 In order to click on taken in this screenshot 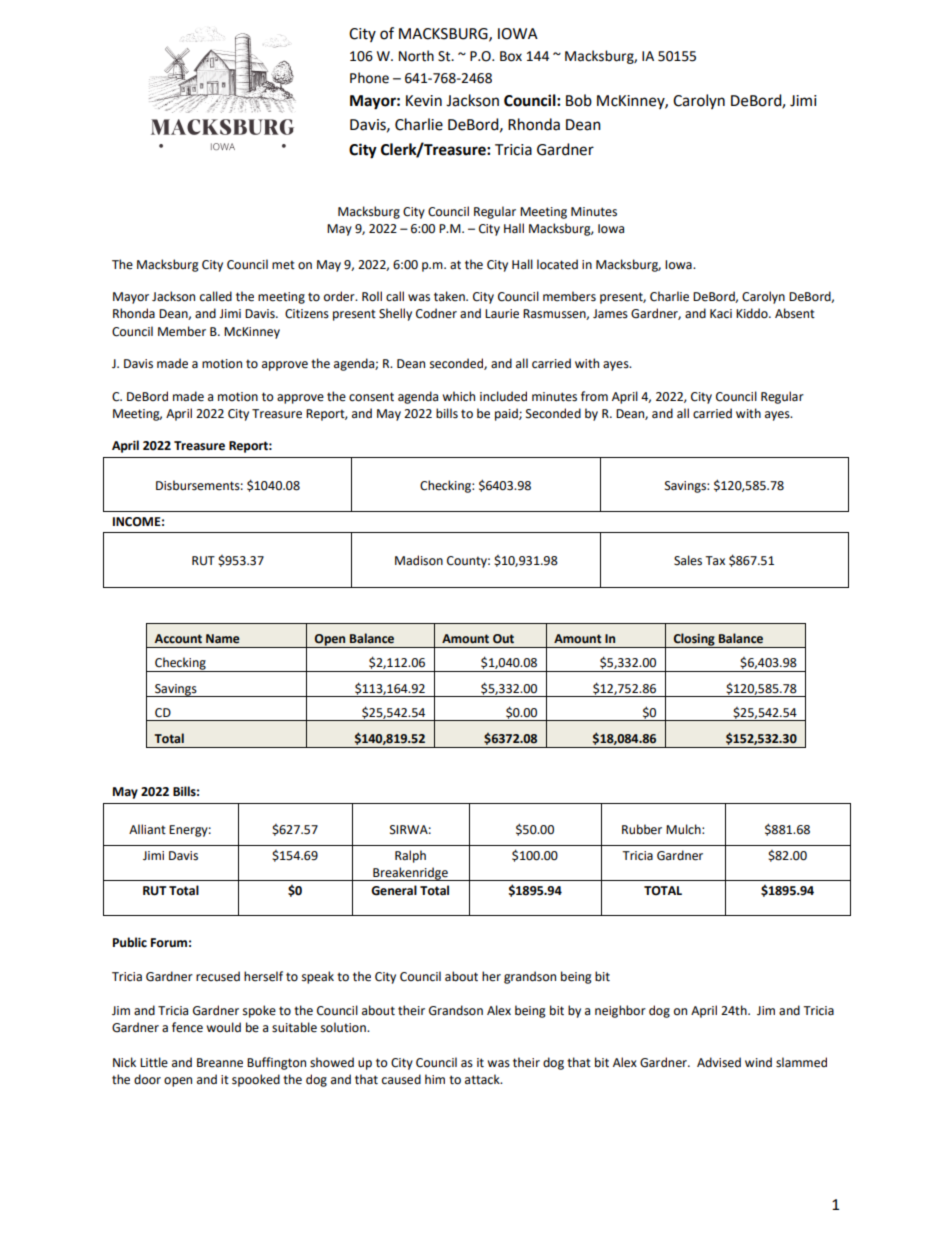, I will do `click(450, 296)`.
